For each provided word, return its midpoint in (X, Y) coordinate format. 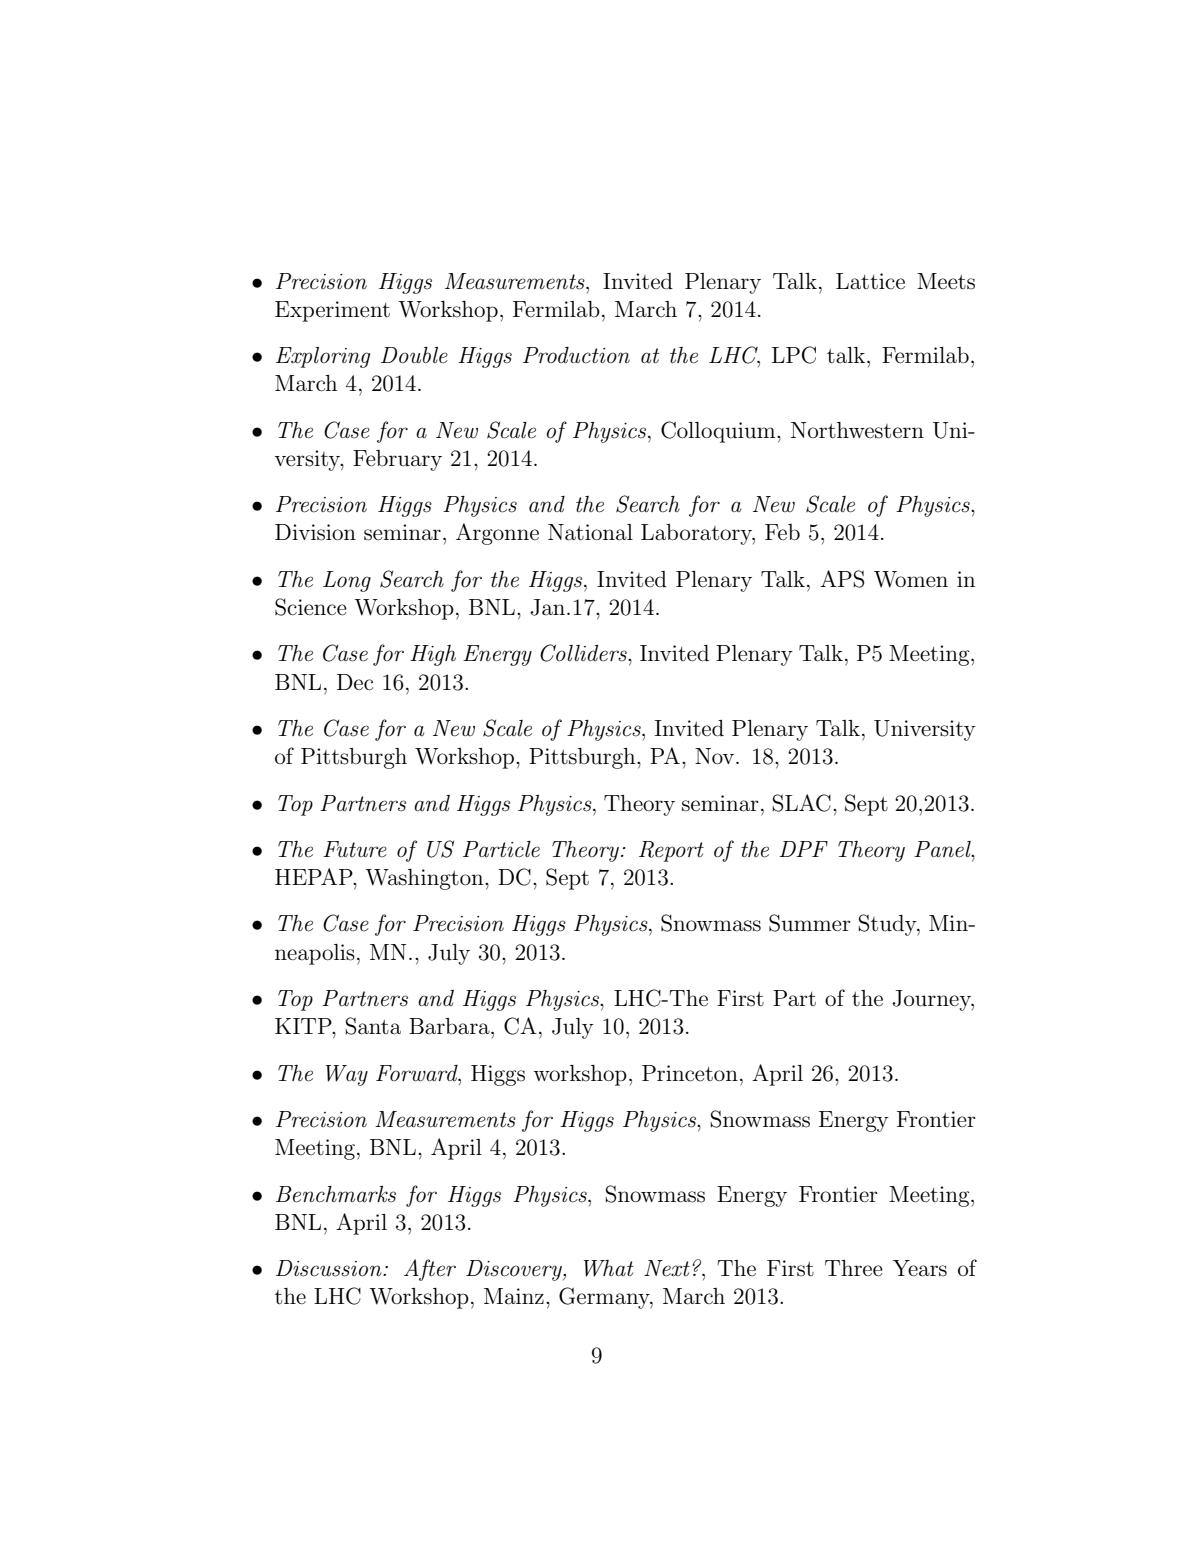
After (430, 1270)
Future (355, 849)
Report (671, 851)
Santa (373, 1026)
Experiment (332, 311)
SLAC (802, 803)
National (590, 532)
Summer (810, 923)
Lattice (870, 281)
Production (576, 355)
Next (667, 1268)
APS (842, 579)
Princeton (690, 1073)
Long (347, 581)
